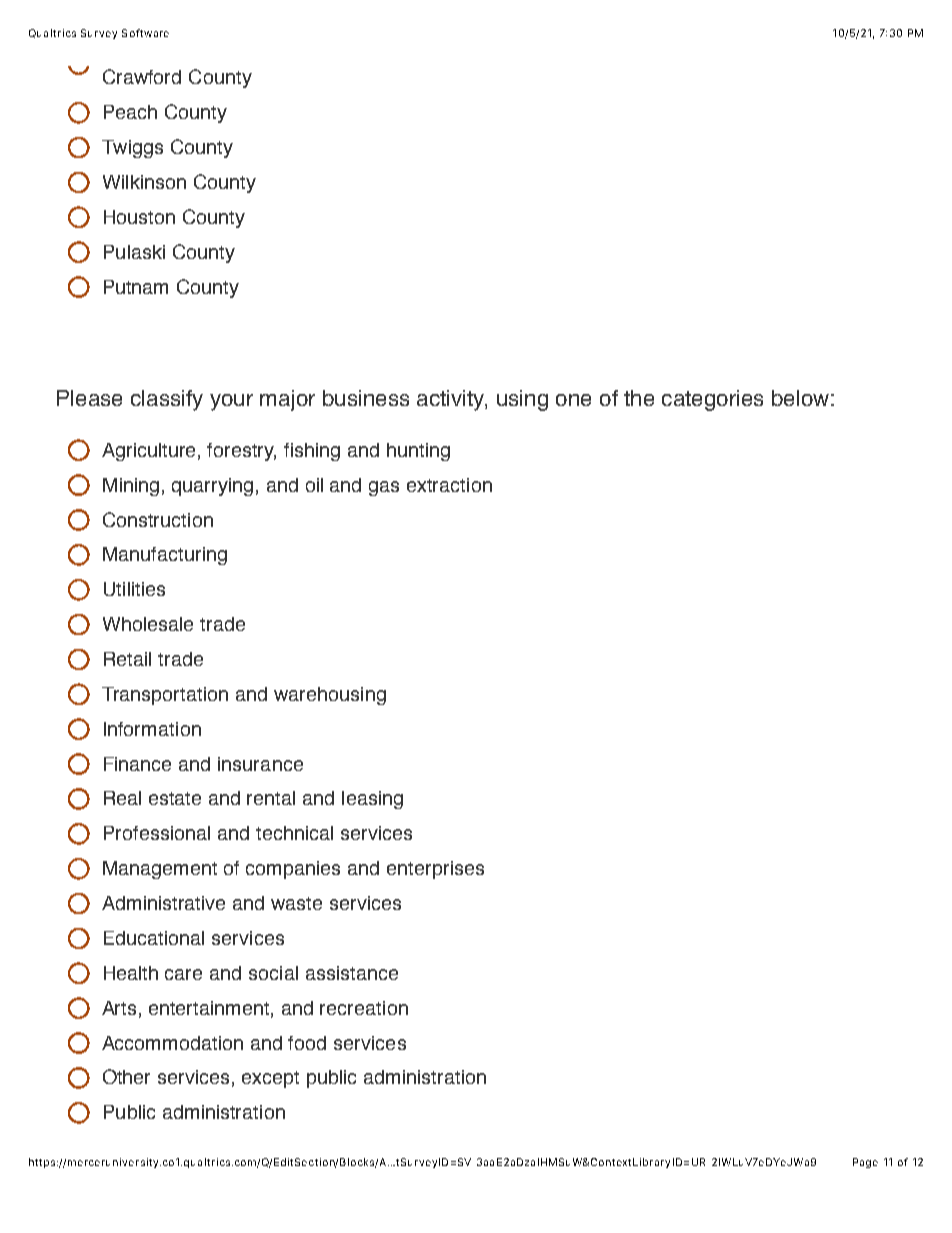 The image size is (952, 1233). What do you see at coordinates (136, 287) in the screenshot?
I see `Putnam` at bounding box center [136, 287].
